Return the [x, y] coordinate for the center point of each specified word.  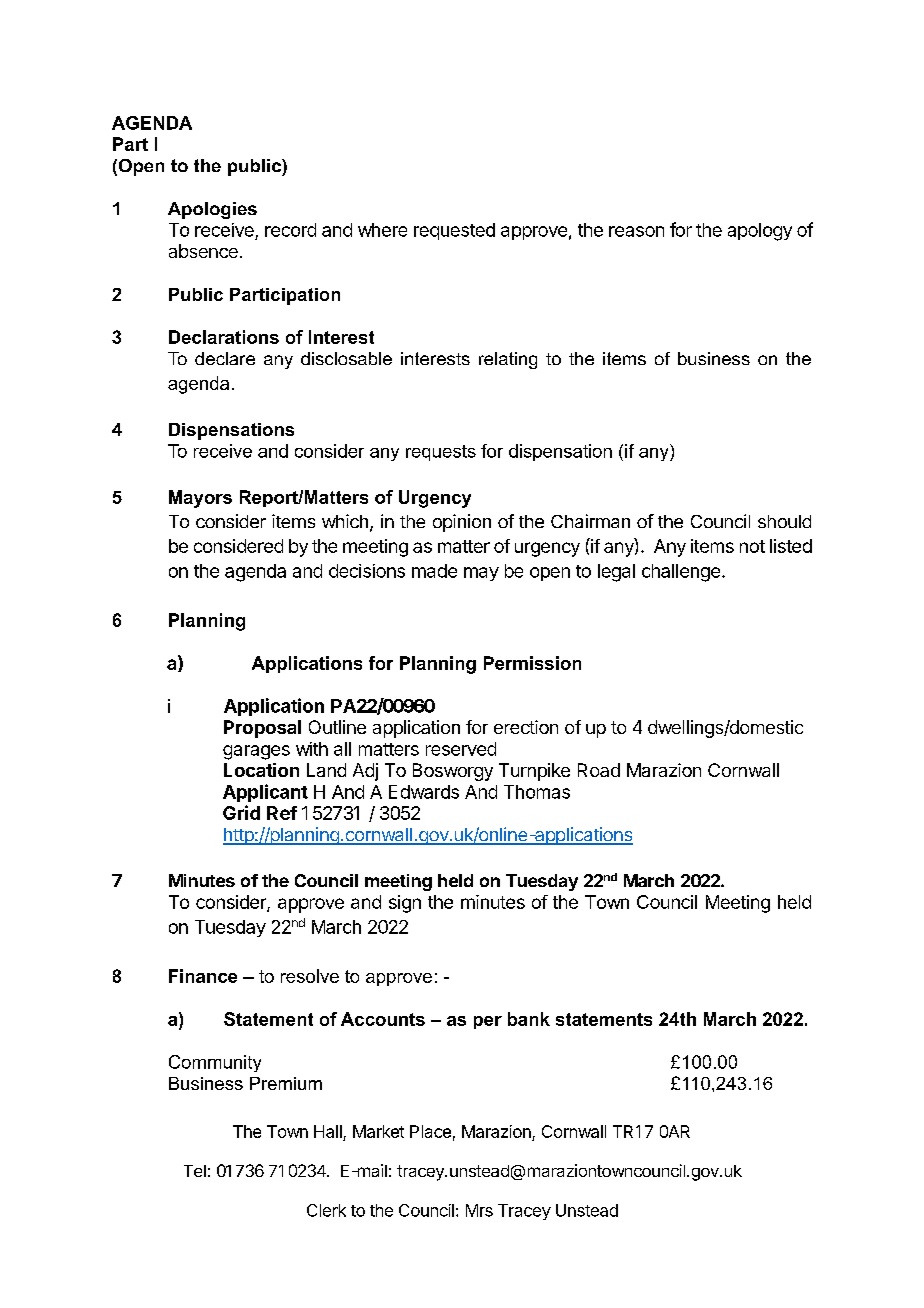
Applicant [265, 793]
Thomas [537, 792]
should [784, 521]
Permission [532, 663]
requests [441, 453]
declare [225, 358]
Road [599, 770]
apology [760, 232]
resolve [310, 976]
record [290, 230]
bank [529, 1019]
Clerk [326, 1210]
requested [454, 231]
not [752, 546]
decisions [367, 571]
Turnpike [534, 772]
